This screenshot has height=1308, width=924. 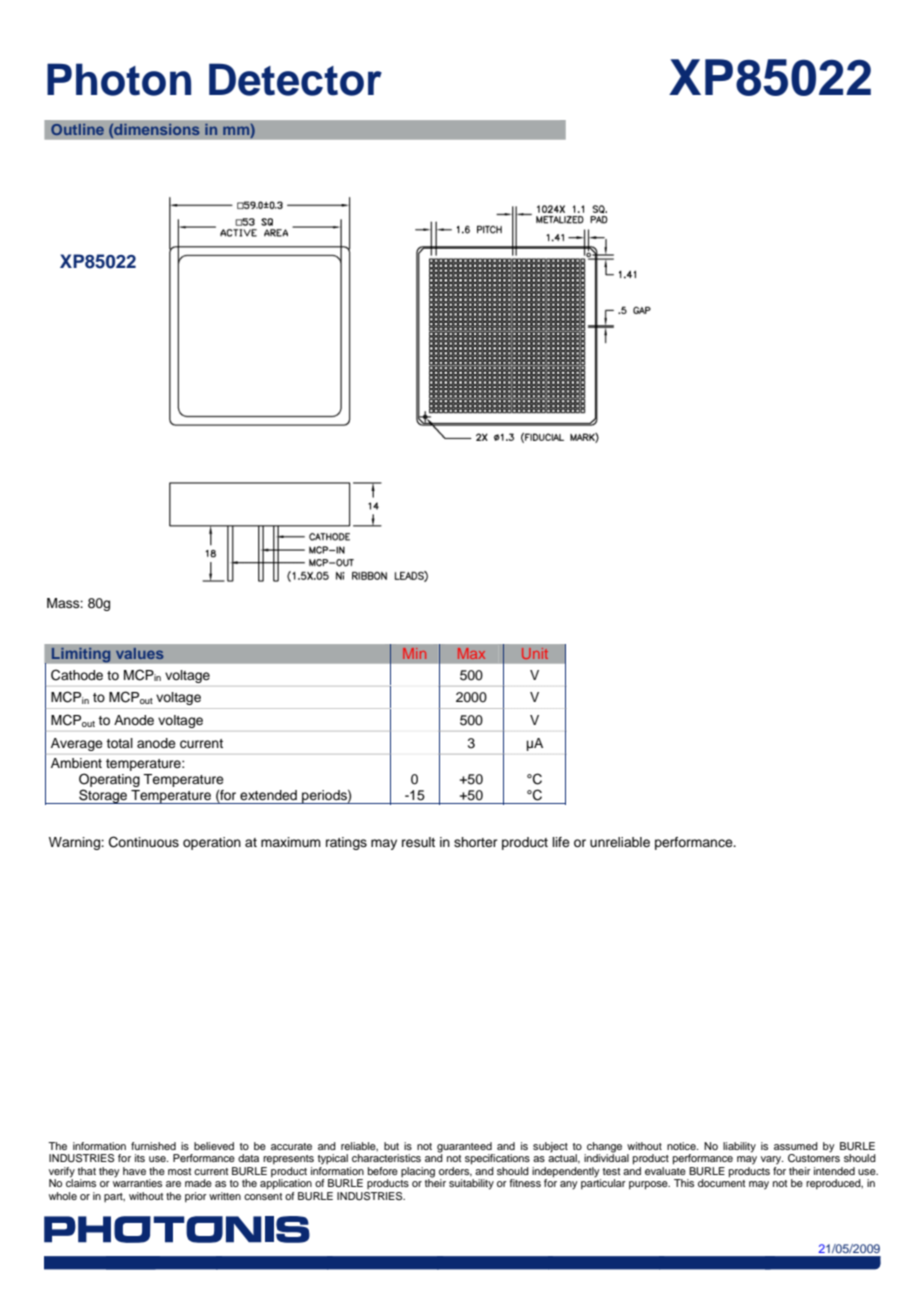 I want to click on liability, so click(x=739, y=1147).
